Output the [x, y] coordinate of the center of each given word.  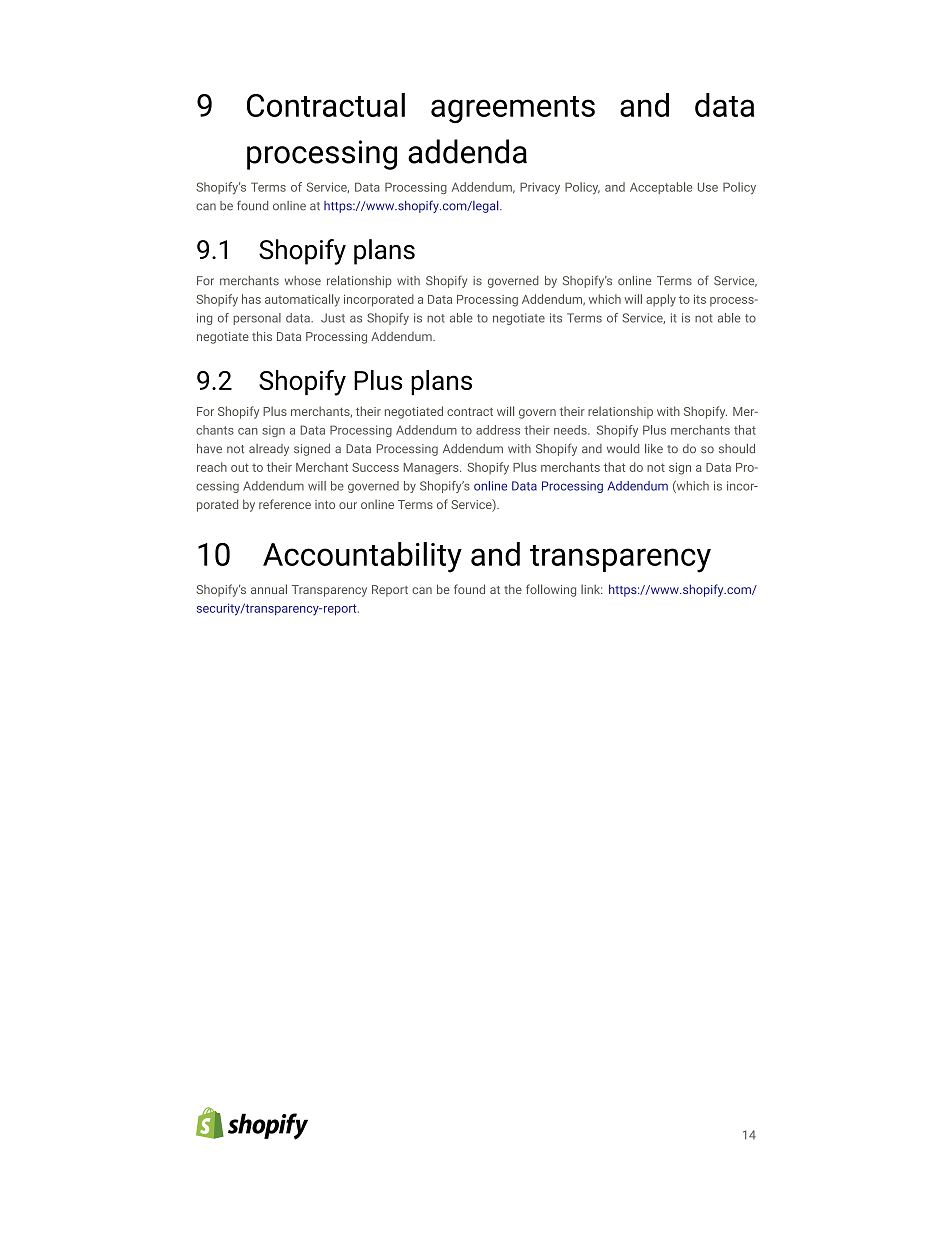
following [551, 590]
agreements [513, 109]
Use [708, 187]
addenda [467, 151]
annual [269, 589]
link [592, 589]
